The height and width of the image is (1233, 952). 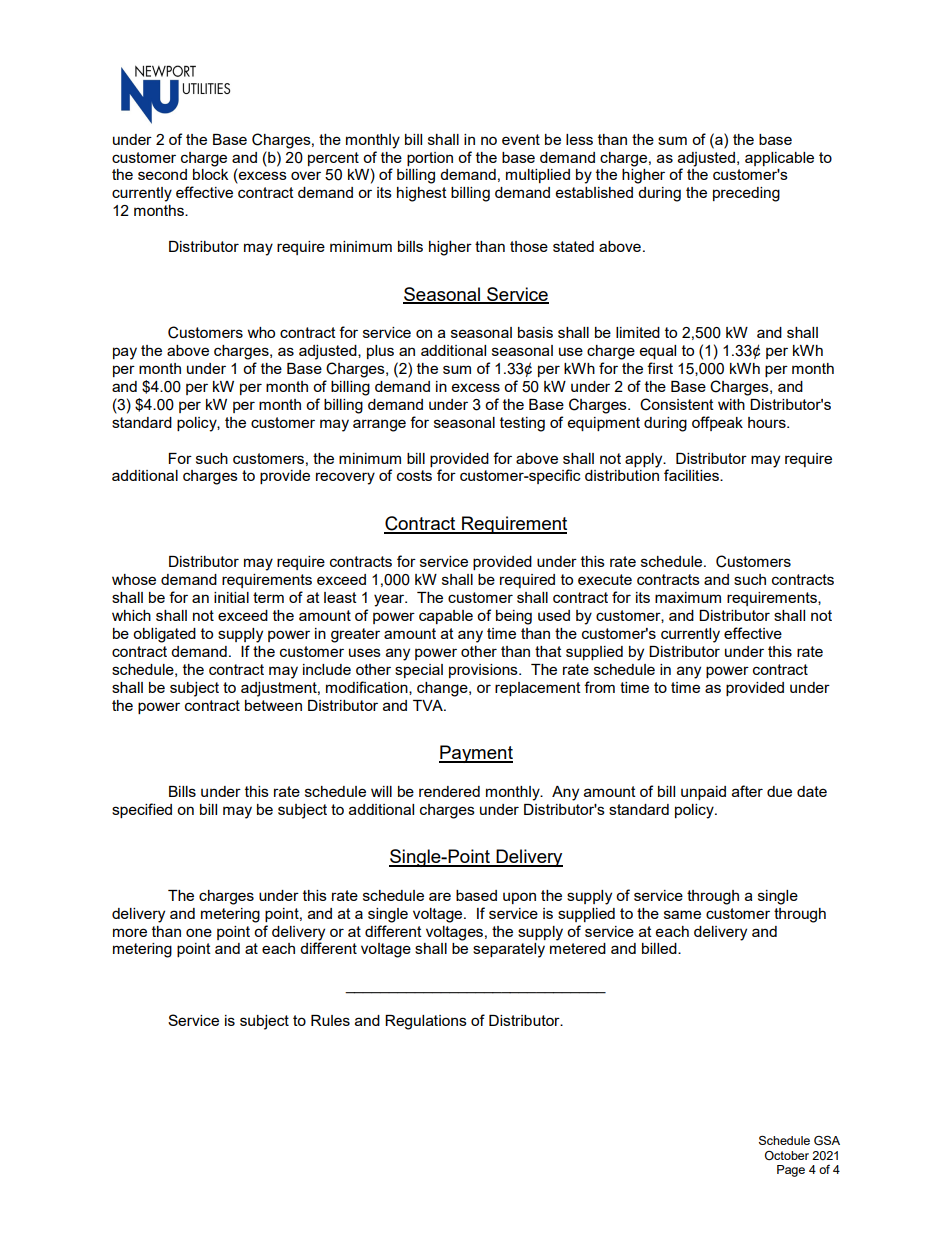 What do you see at coordinates (210, 174) in the image?
I see `block` at bounding box center [210, 174].
